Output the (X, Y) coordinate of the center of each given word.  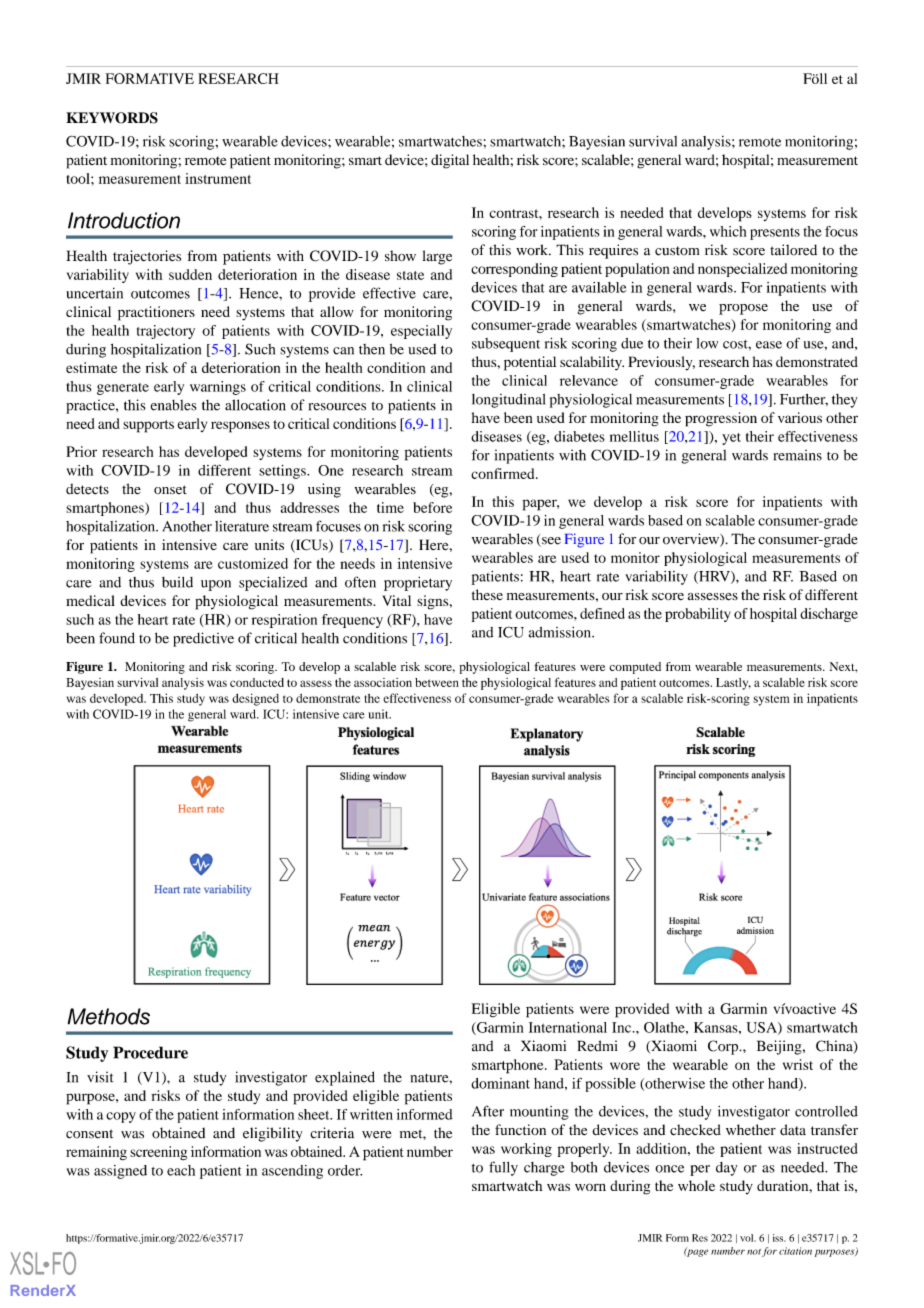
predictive (203, 639)
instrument (218, 178)
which (728, 231)
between (437, 682)
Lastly (733, 684)
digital (450, 161)
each (181, 1170)
